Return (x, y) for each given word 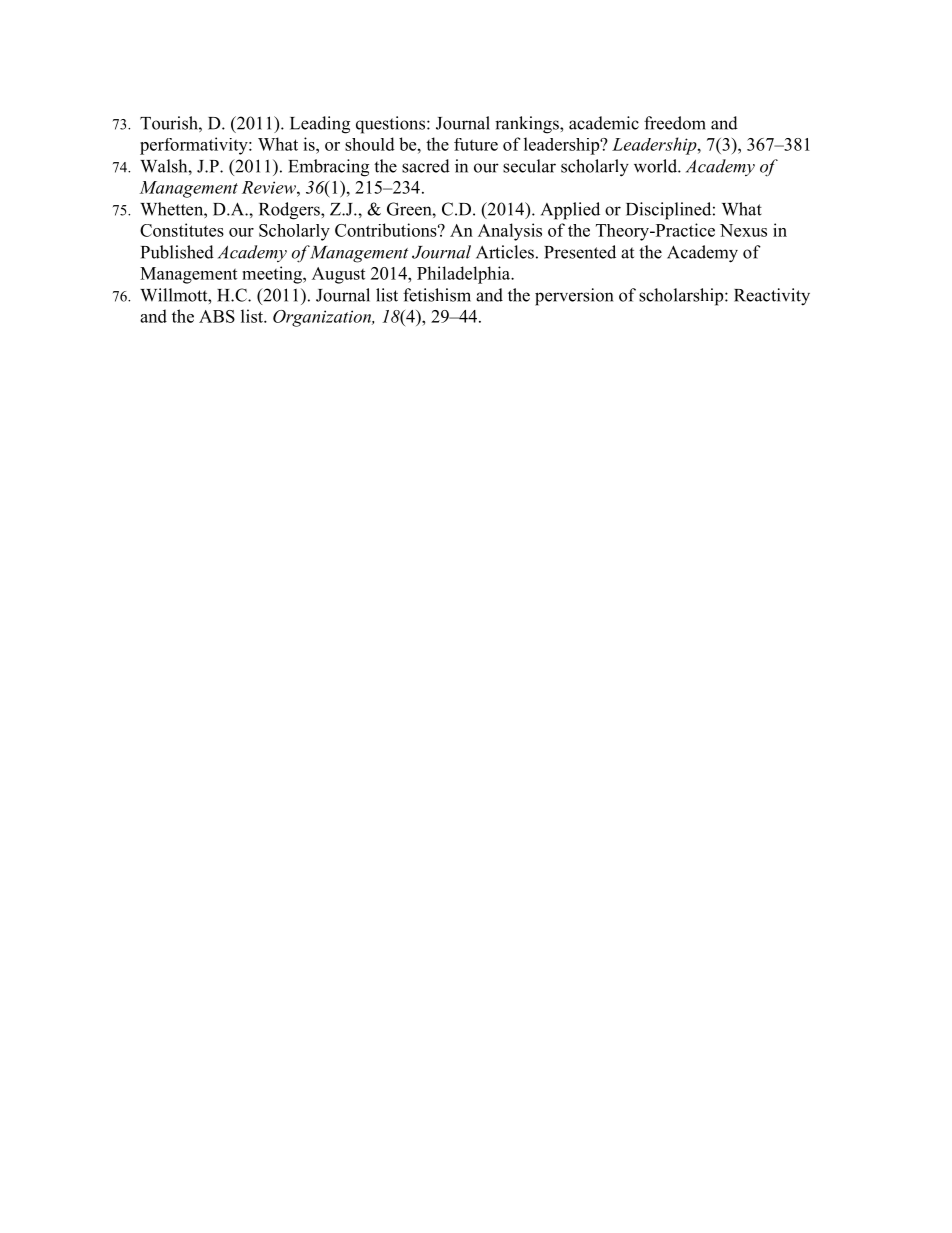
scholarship (682, 297)
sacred (426, 166)
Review (270, 187)
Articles (505, 252)
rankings (528, 125)
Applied (570, 211)
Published (177, 252)
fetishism (437, 295)
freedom (675, 123)
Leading (320, 125)
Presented (580, 252)
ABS (217, 316)
